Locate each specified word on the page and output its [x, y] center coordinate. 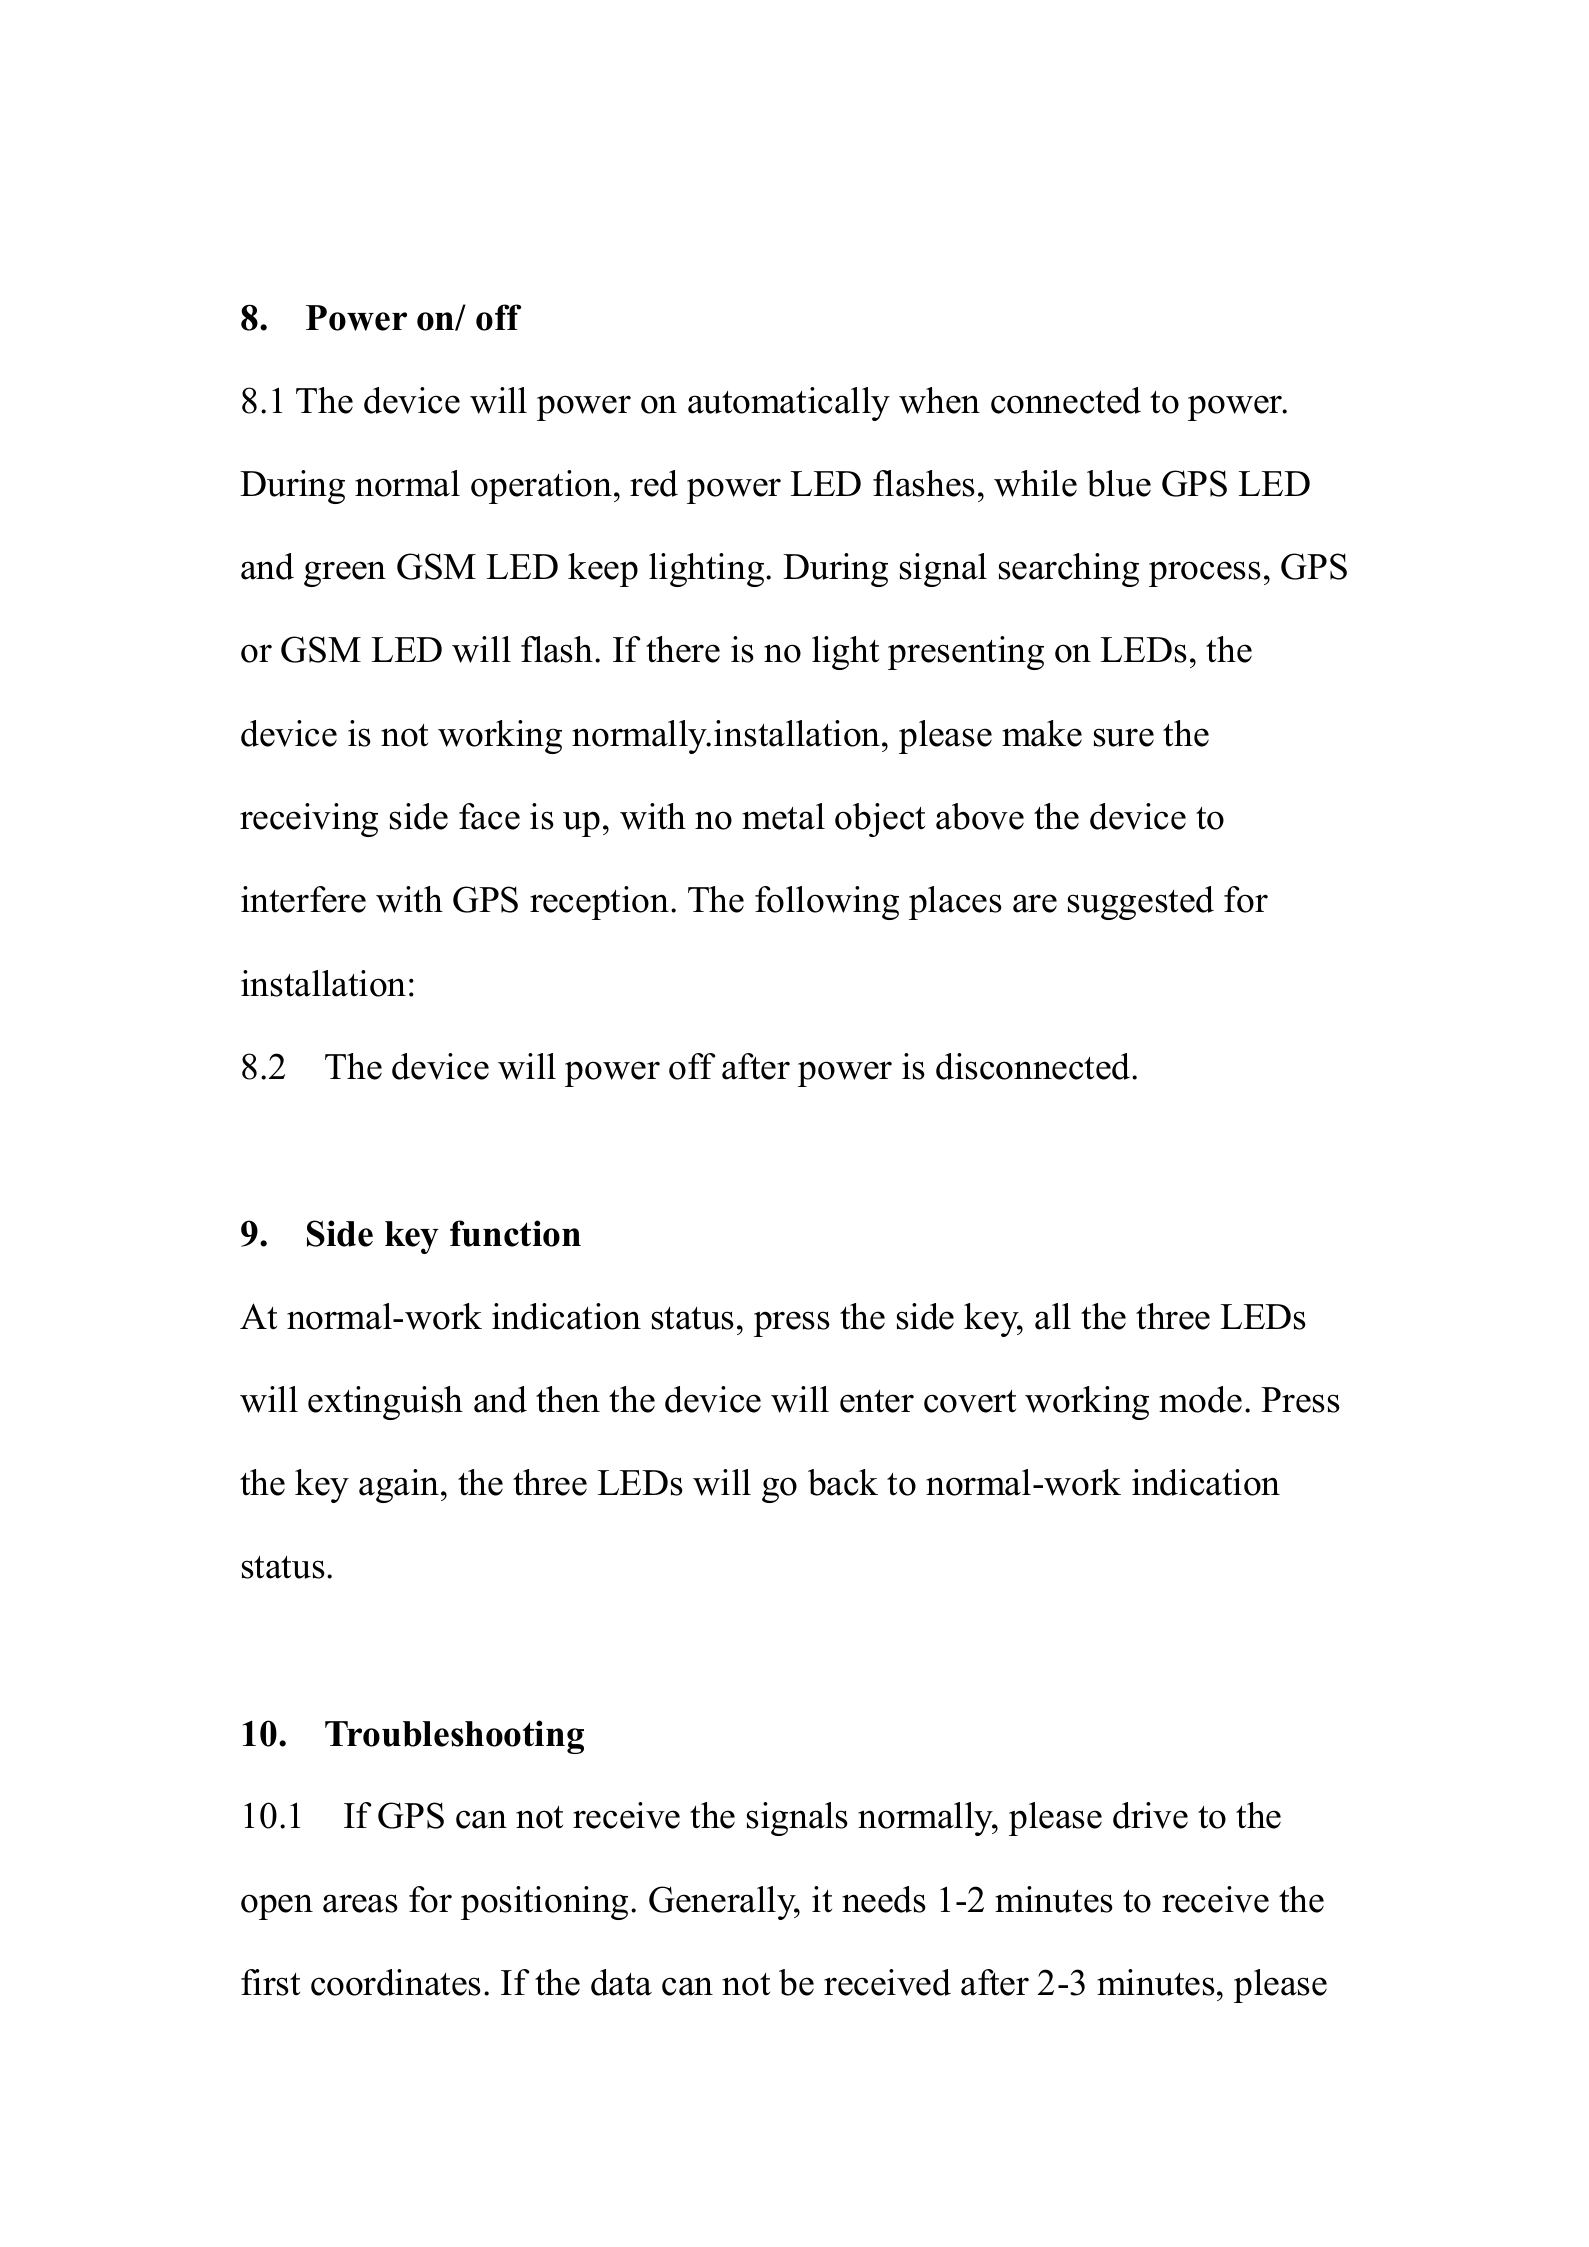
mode [1200, 1399]
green [345, 574]
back [843, 1482]
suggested [1141, 903]
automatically [789, 404]
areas [360, 1903]
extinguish [385, 1403]
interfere [303, 899]
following [827, 903]
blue [1119, 483]
